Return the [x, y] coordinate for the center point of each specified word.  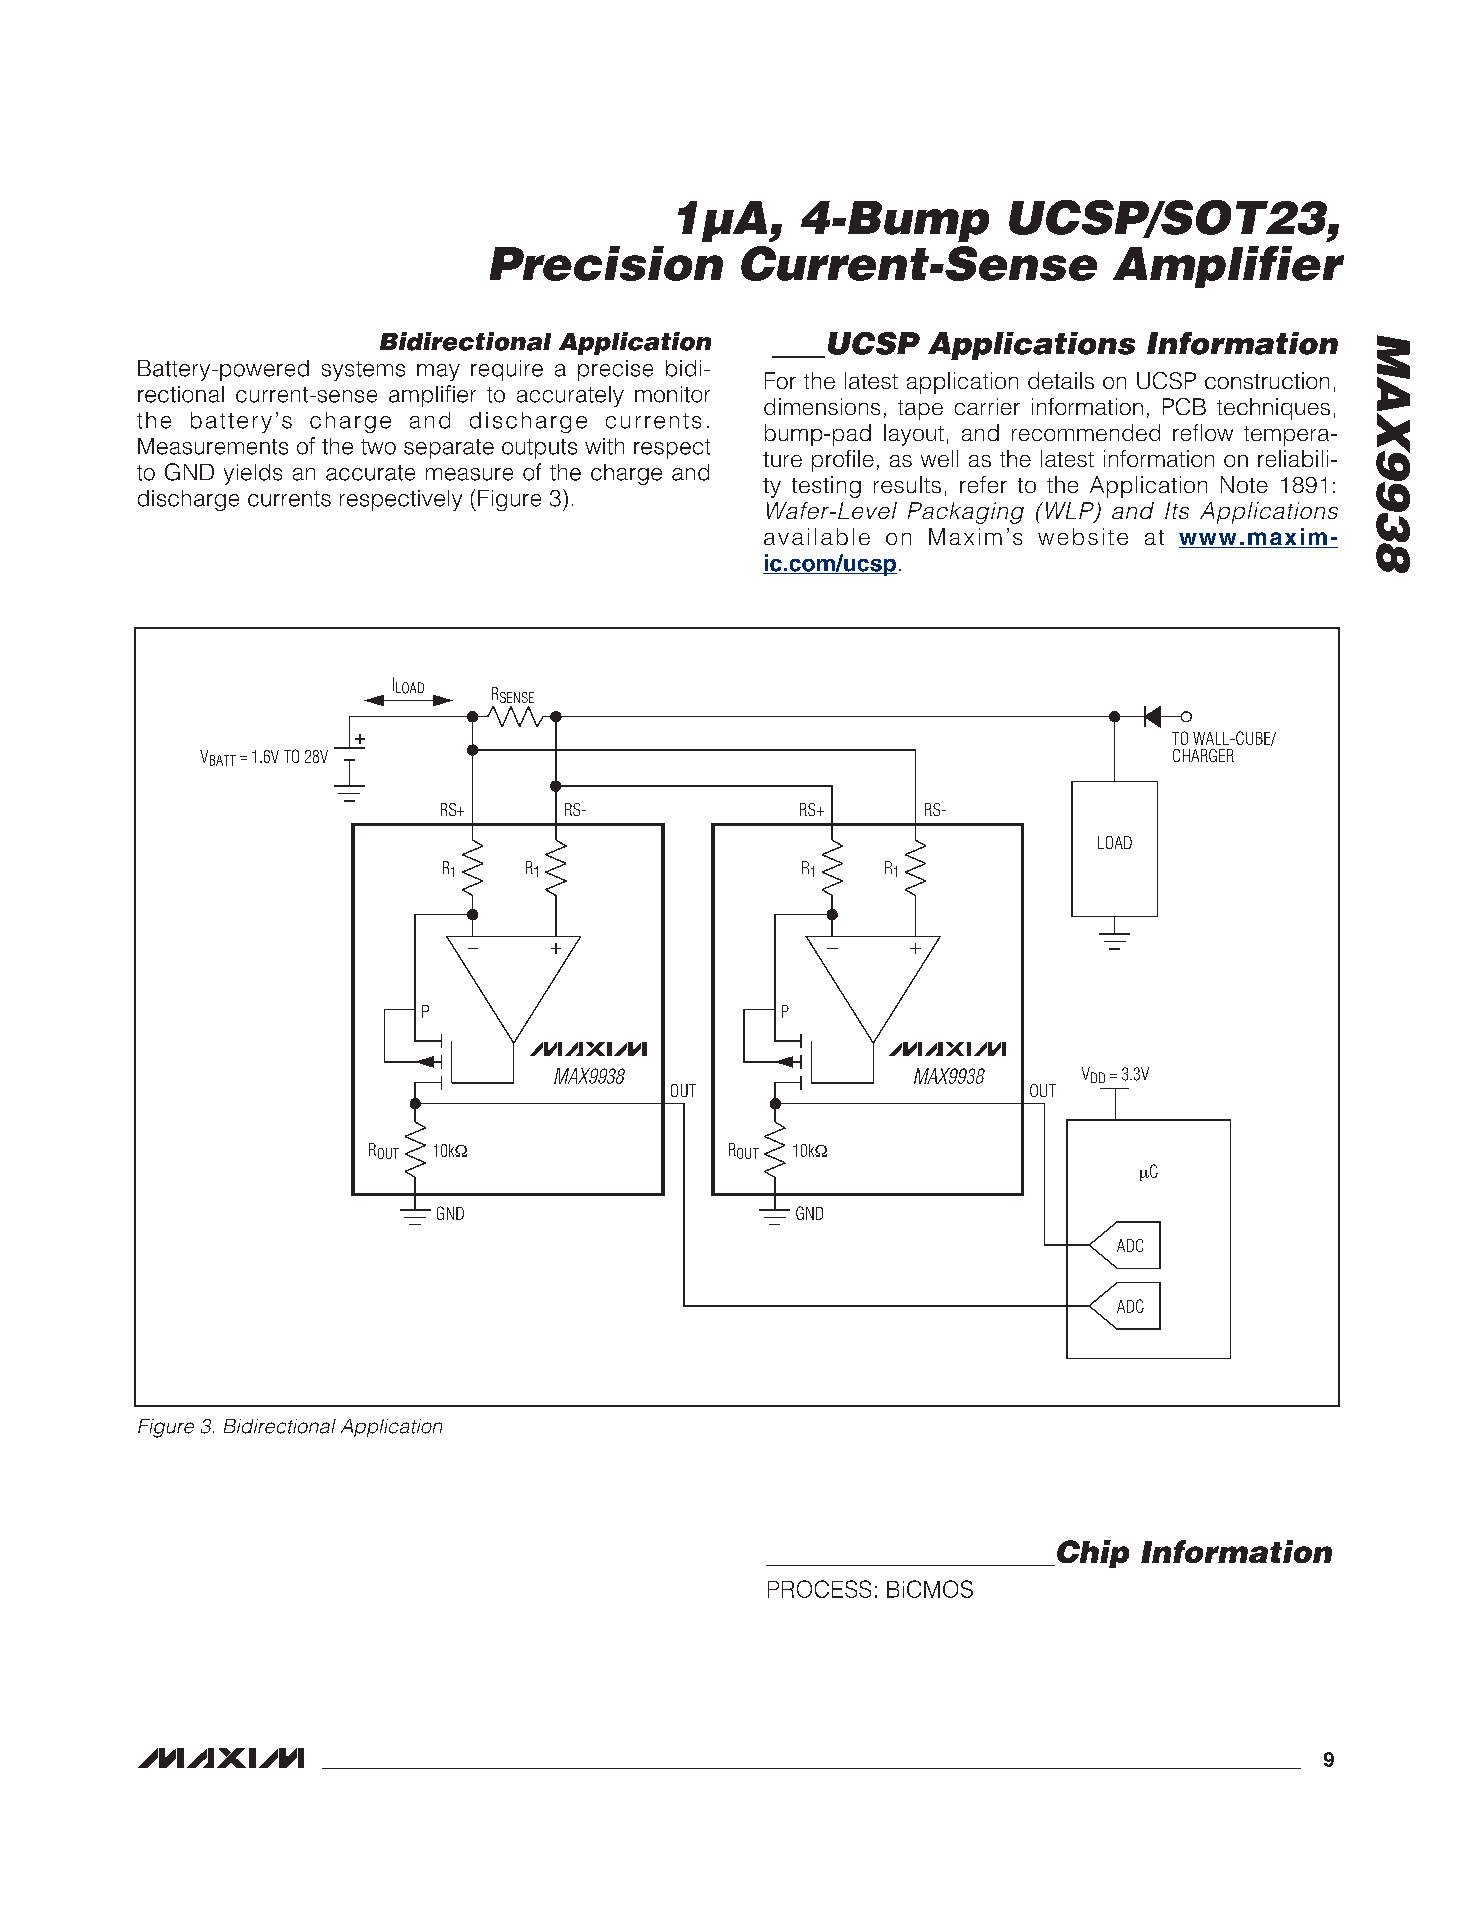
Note [1244, 484]
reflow [1203, 432]
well [939, 458]
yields [253, 474]
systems [363, 371]
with [604, 446]
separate [449, 449]
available [817, 536]
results [907, 484]
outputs [539, 449]
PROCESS [819, 1589]
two [378, 447]
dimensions [822, 406]
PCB [1184, 406]
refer [983, 484]
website [1083, 536]
